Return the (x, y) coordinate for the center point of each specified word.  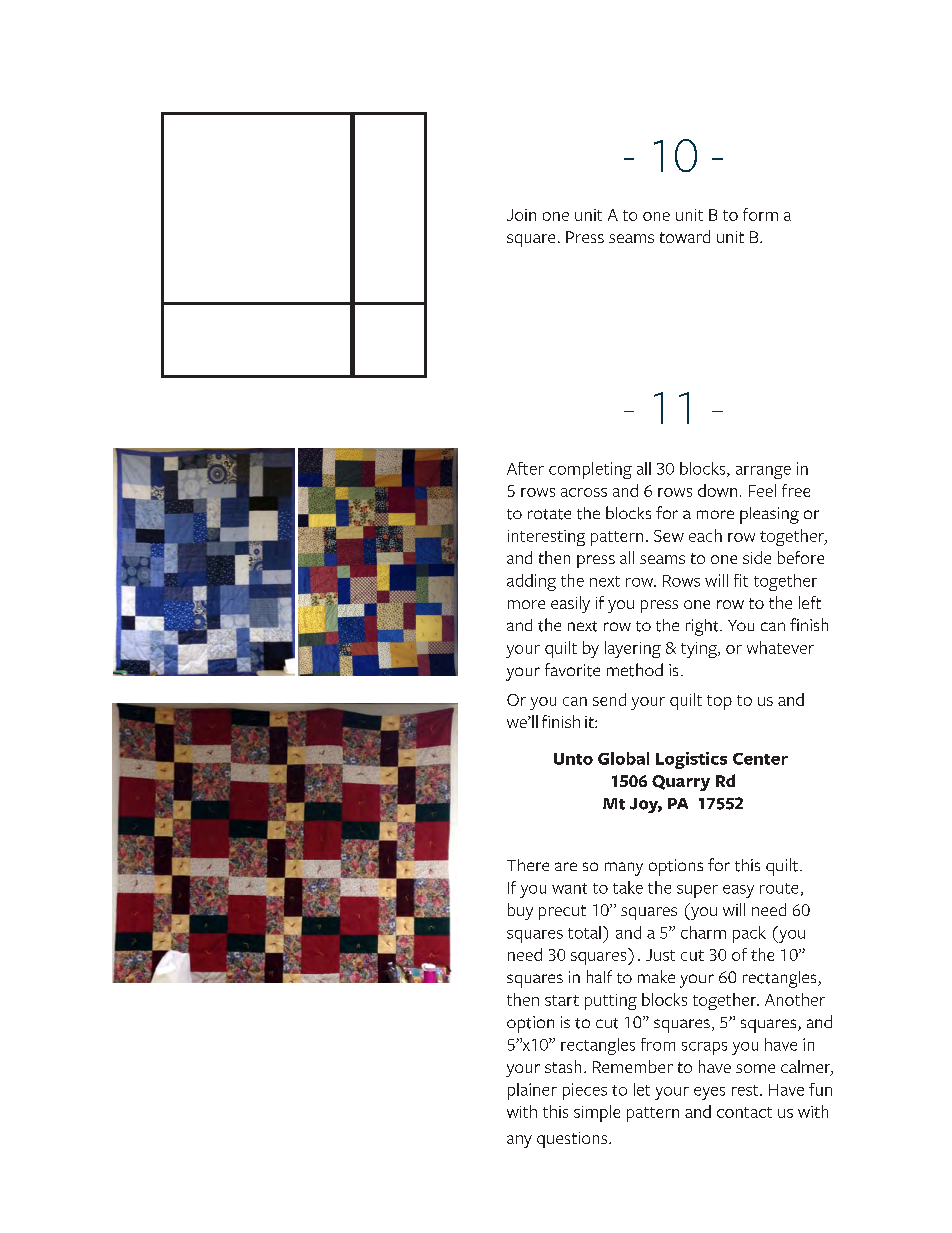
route (779, 888)
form (760, 214)
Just (660, 955)
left (810, 602)
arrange (763, 472)
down (717, 490)
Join (521, 215)
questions (573, 1140)
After (525, 468)
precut (562, 912)
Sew (669, 536)
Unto (573, 759)
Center (760, 759)
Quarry (681, 783)
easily (570, 604)
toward (685, 236)
